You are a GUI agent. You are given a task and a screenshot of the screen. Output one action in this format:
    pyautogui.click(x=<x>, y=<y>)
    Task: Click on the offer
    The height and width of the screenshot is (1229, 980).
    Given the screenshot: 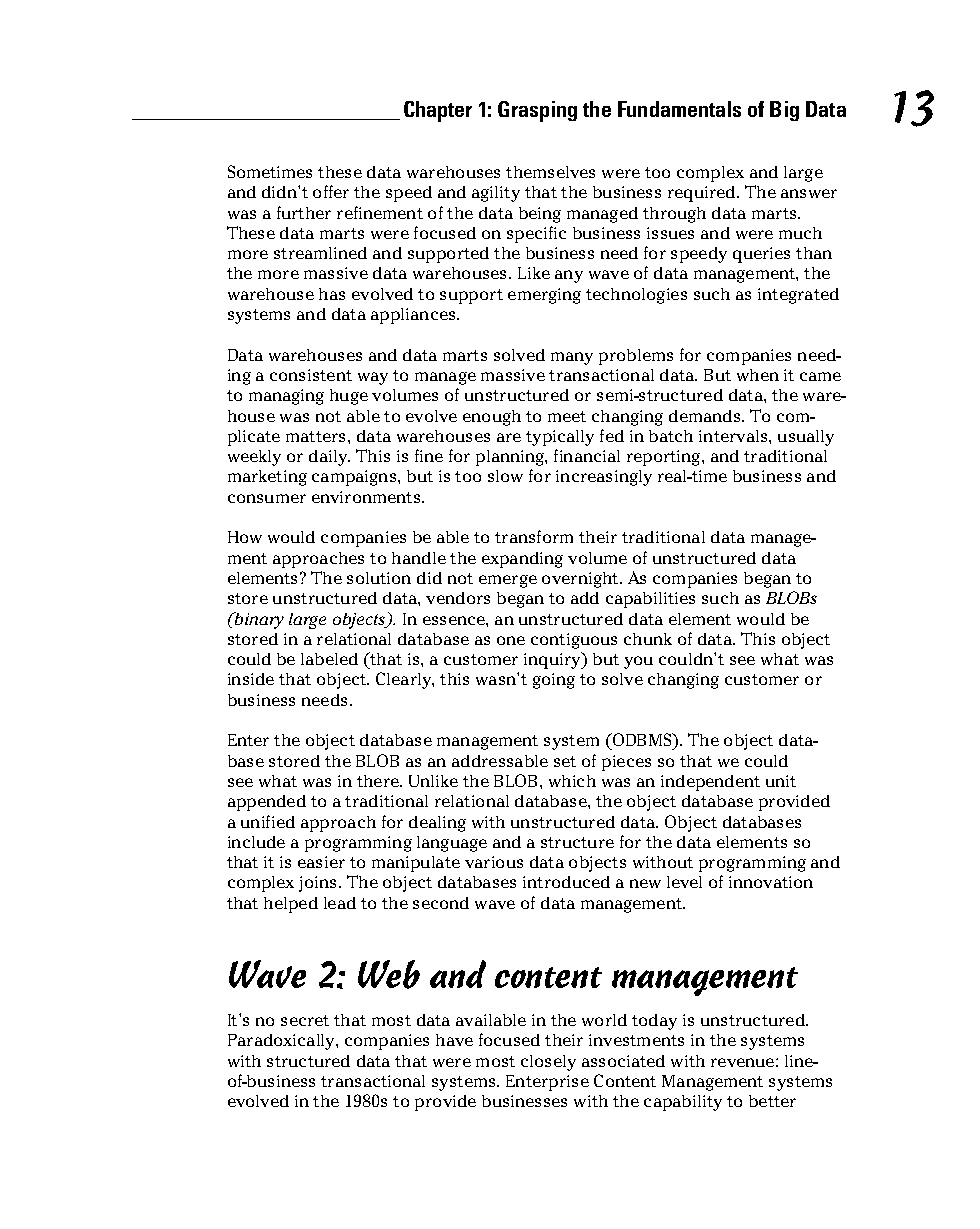 What is the action you would take?
    pyautogui.click(x=331, y=191)
